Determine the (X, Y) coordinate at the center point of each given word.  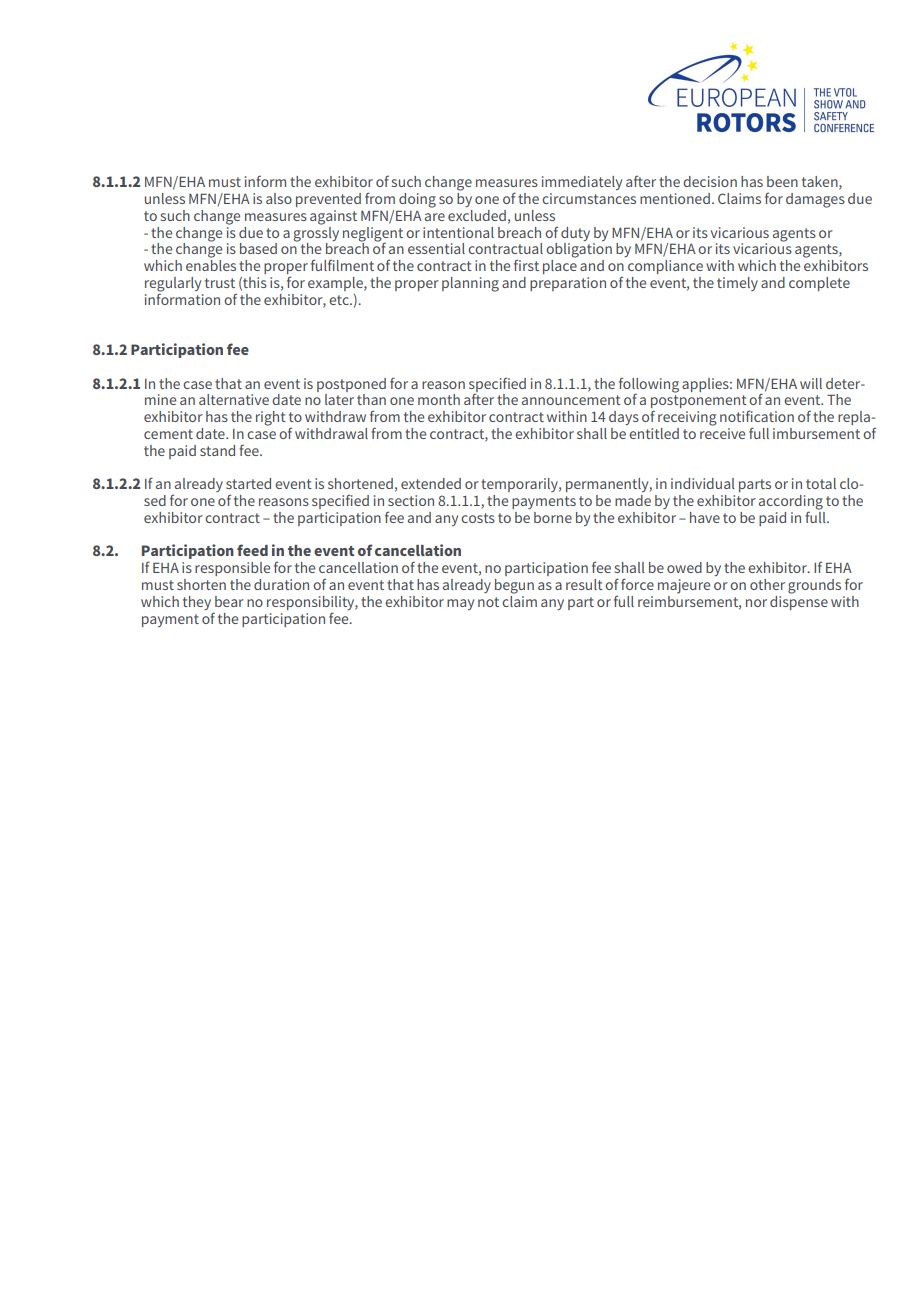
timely (737, 284)
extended (431, 483)
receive (722, 433)
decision (710, 181)
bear (229, 601)
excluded (477, 215)
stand (217, 450)
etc (340, 300)
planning (470, 284)
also (279, 198)
